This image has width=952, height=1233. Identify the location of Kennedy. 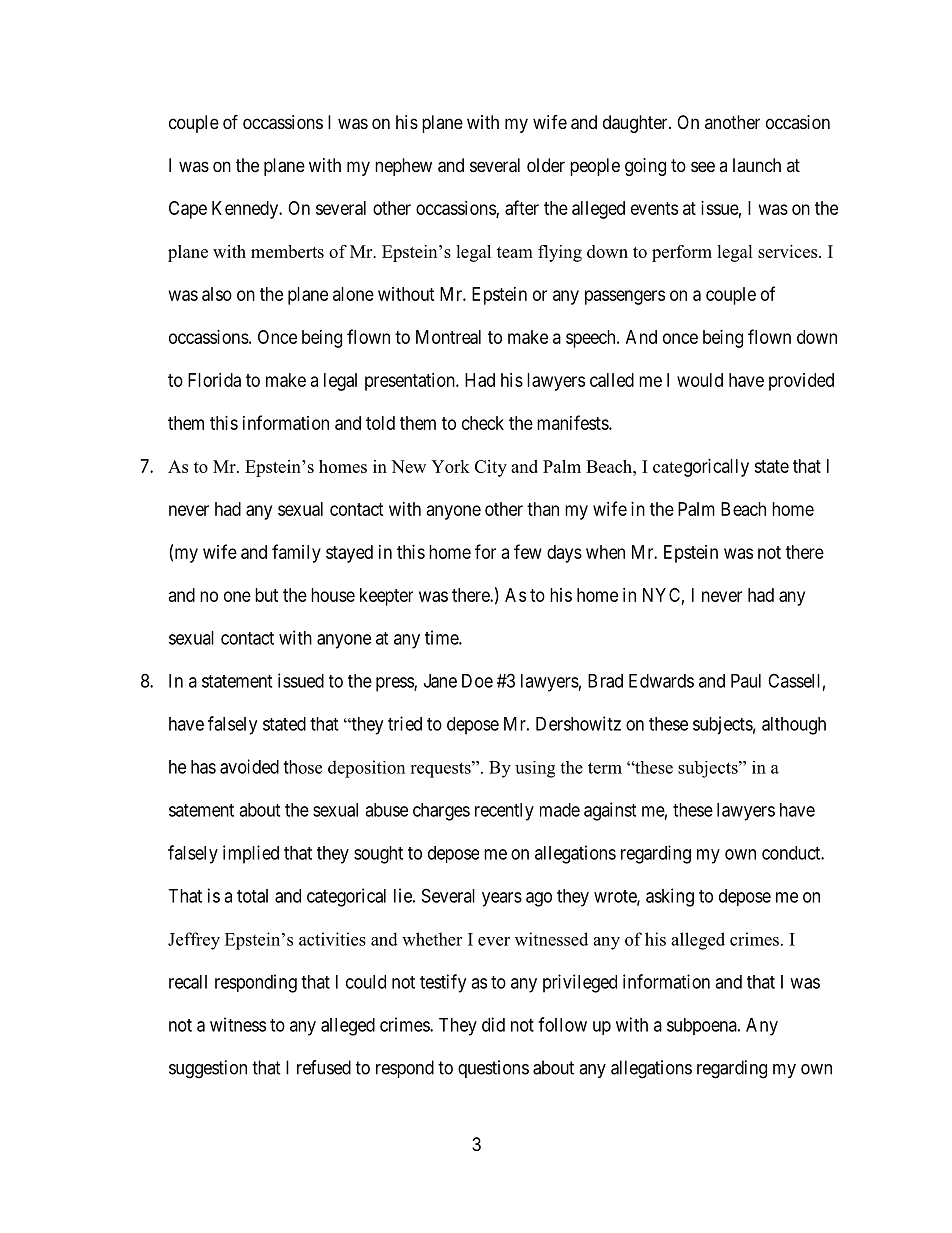
(246, 210).
